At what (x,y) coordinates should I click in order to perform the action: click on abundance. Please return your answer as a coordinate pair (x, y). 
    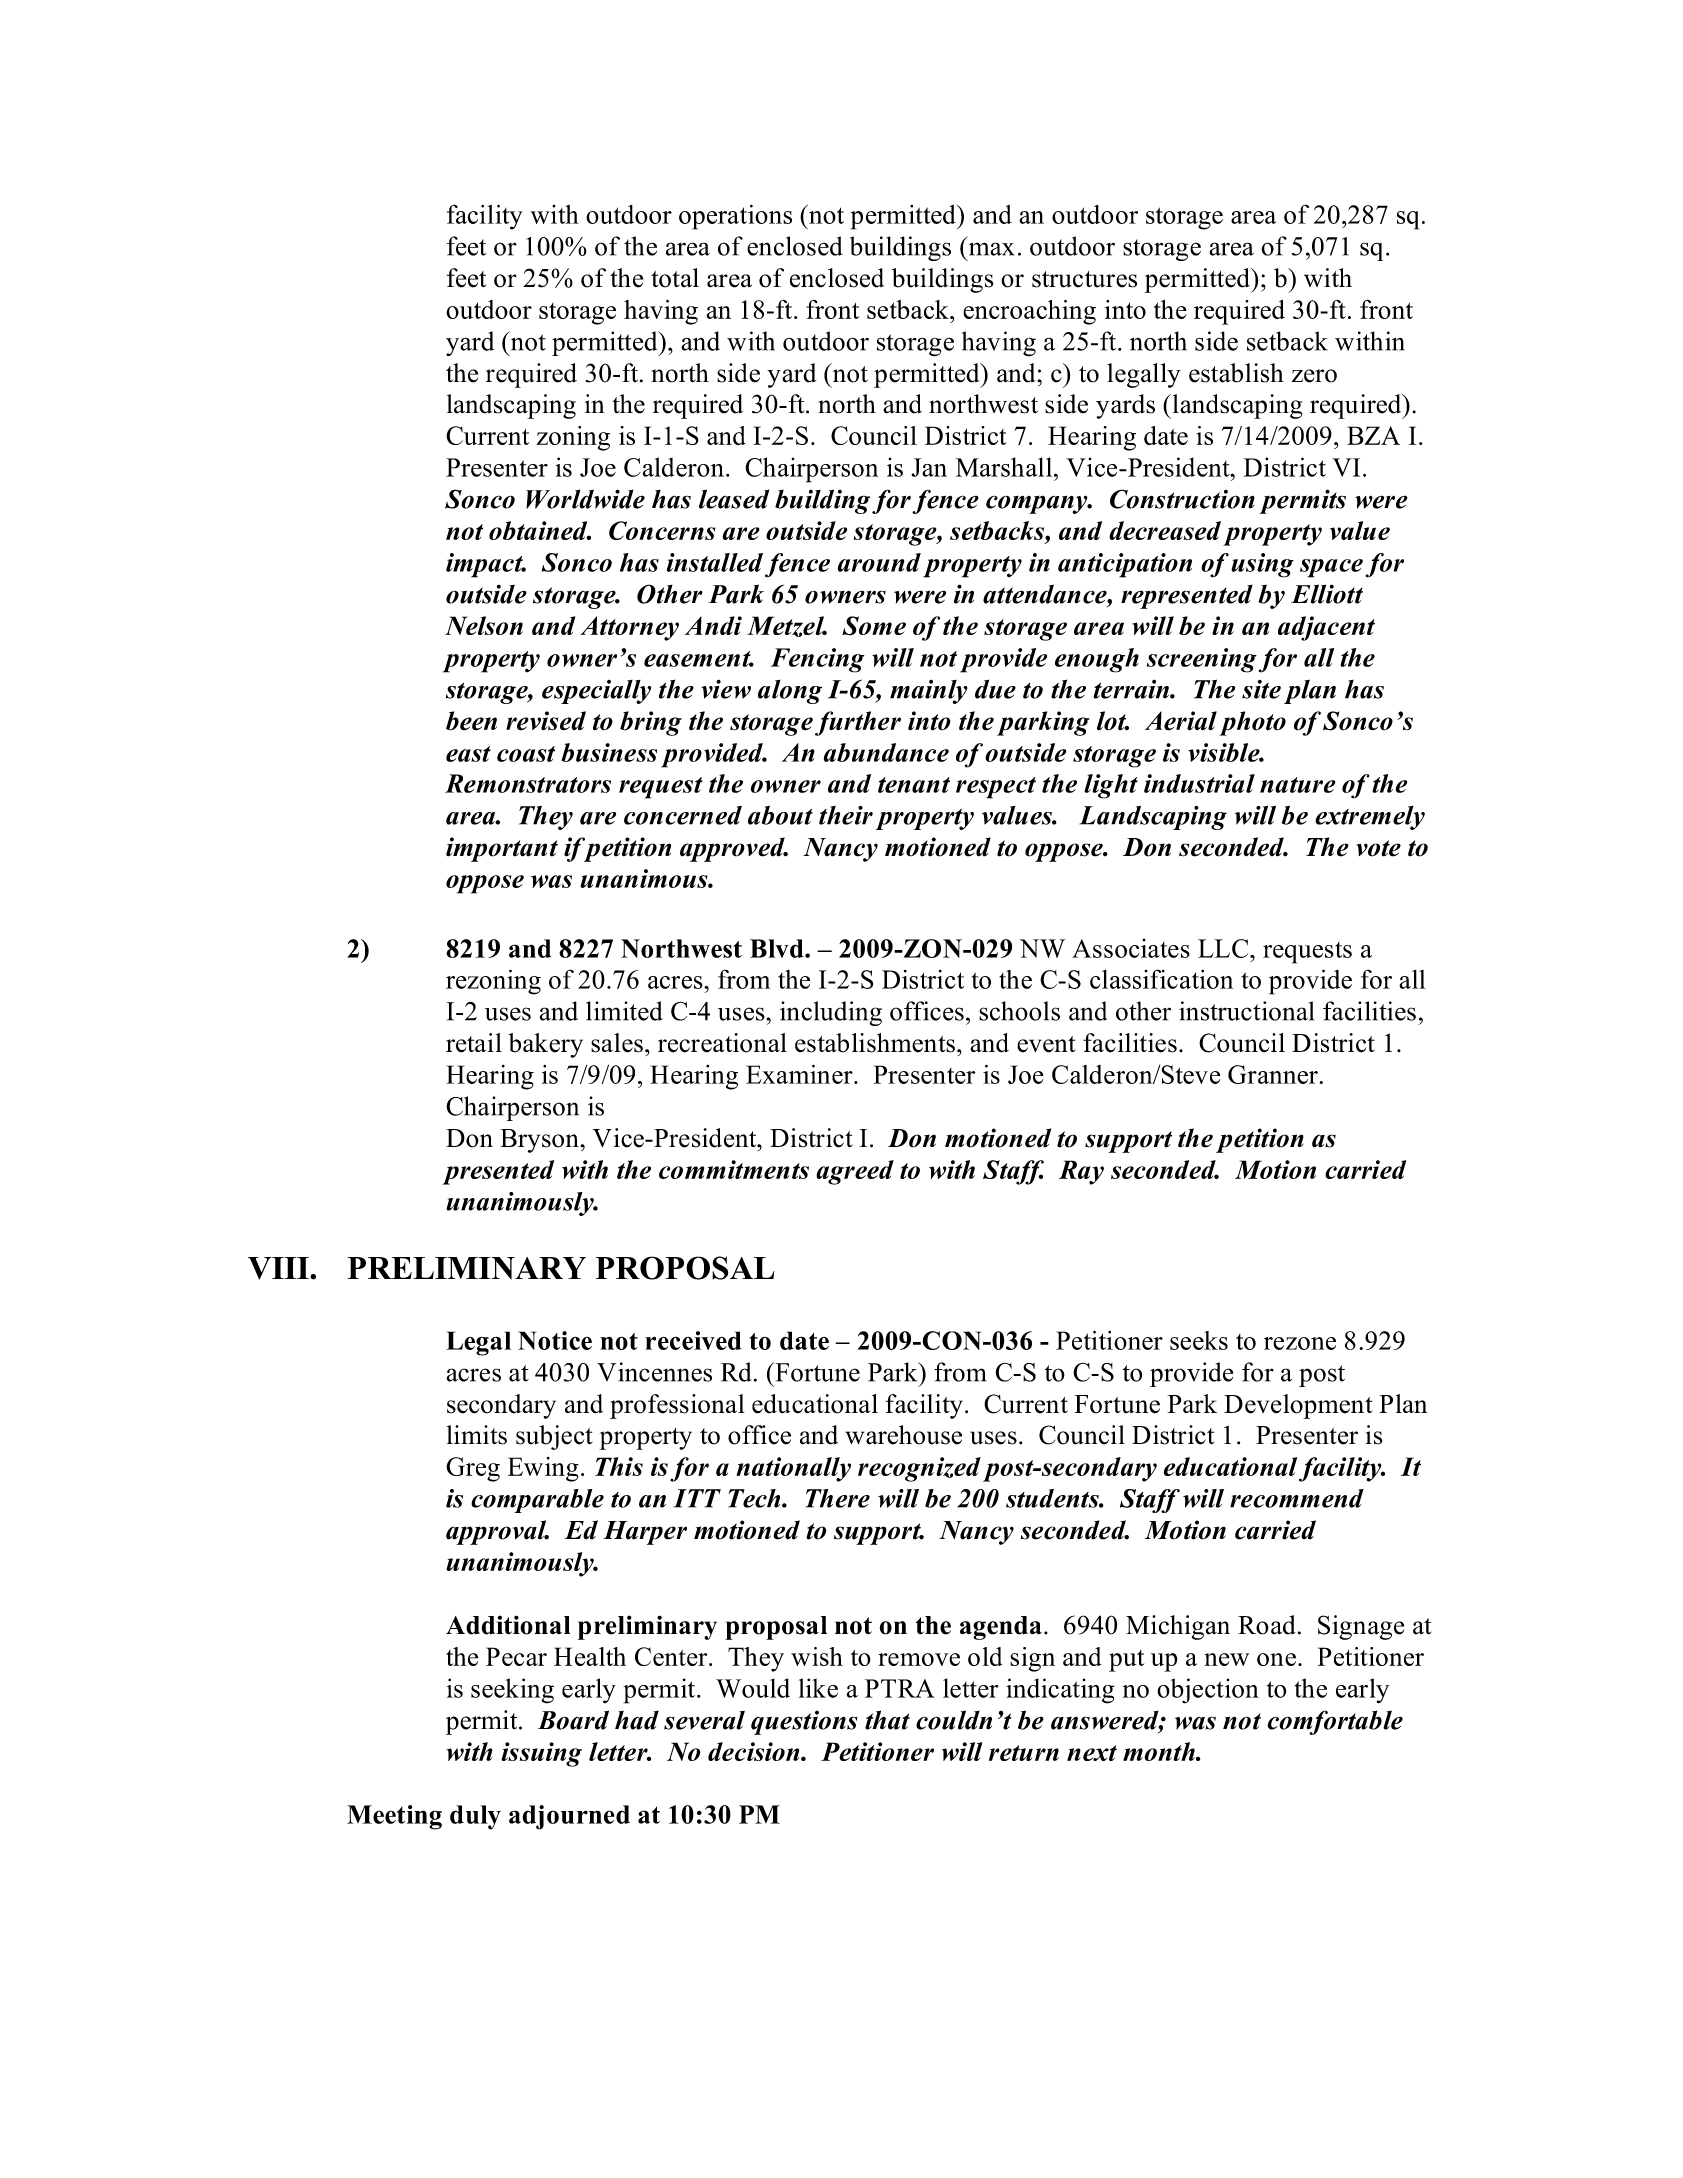
    Looking at the image, I should click on (886, 752).
